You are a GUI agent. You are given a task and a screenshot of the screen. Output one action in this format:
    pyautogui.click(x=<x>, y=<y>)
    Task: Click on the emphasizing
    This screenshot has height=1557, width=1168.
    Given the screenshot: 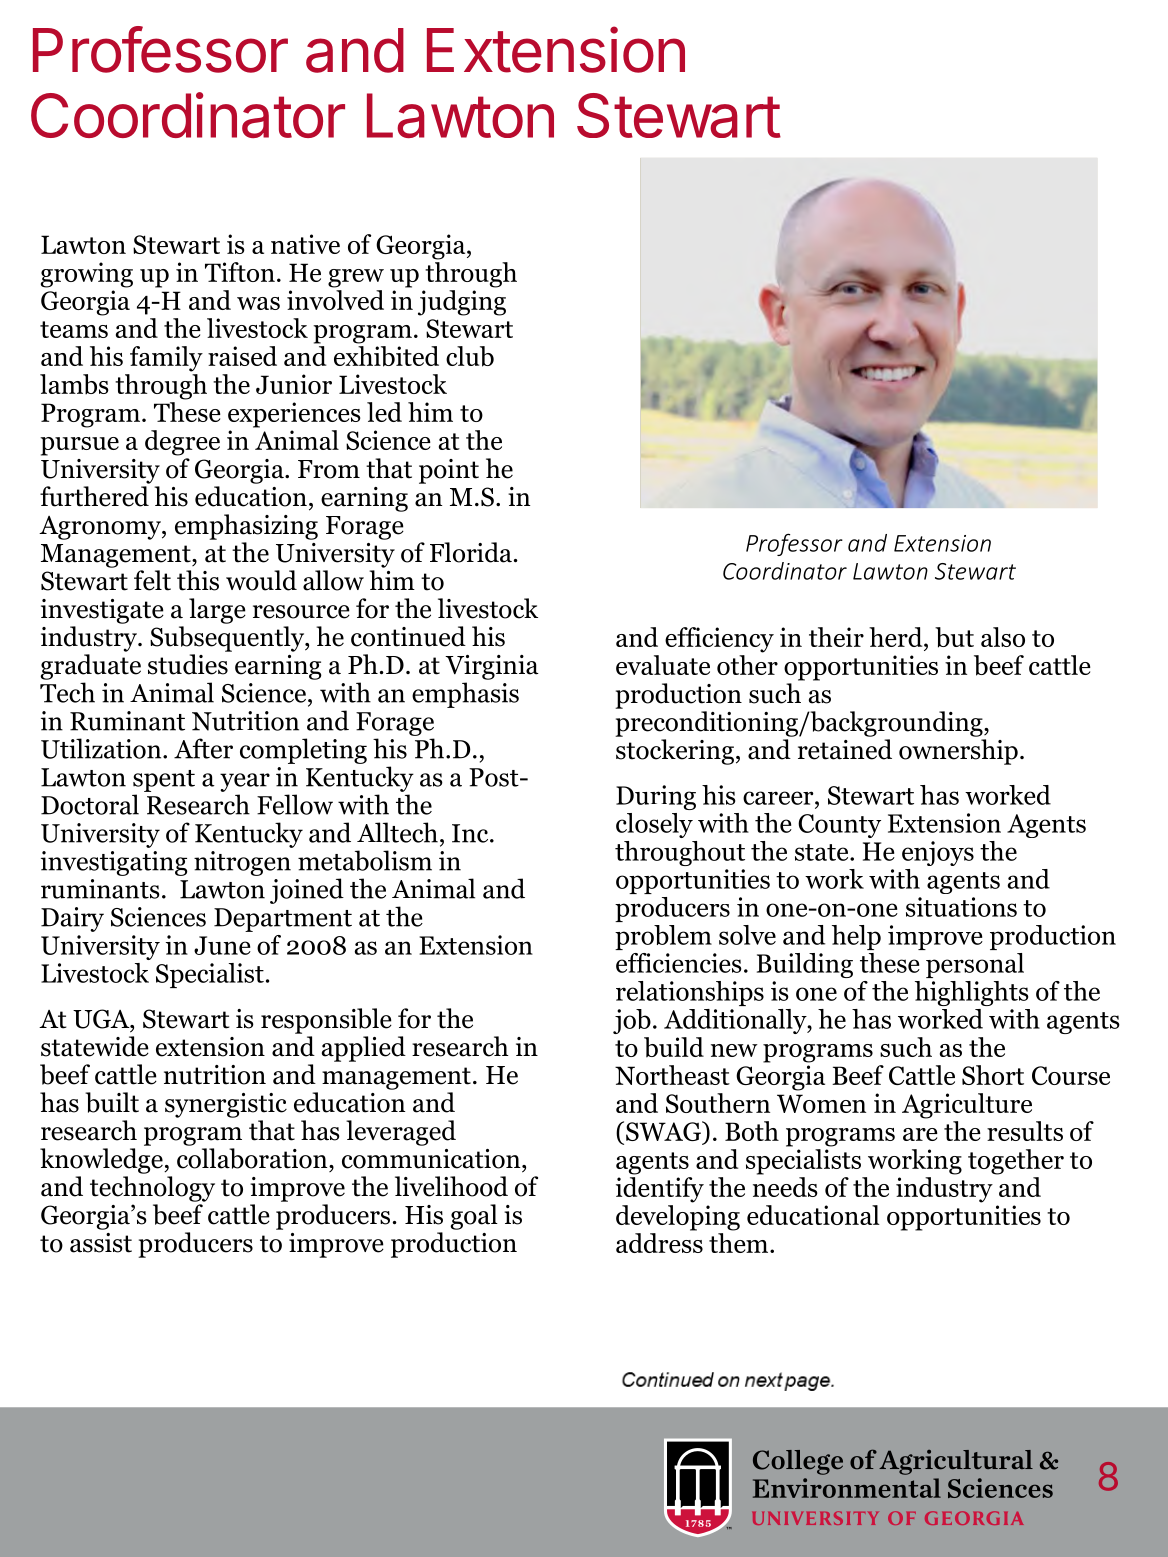 What is the action you would take?
    pyautogui.click(x=246, y=527)
